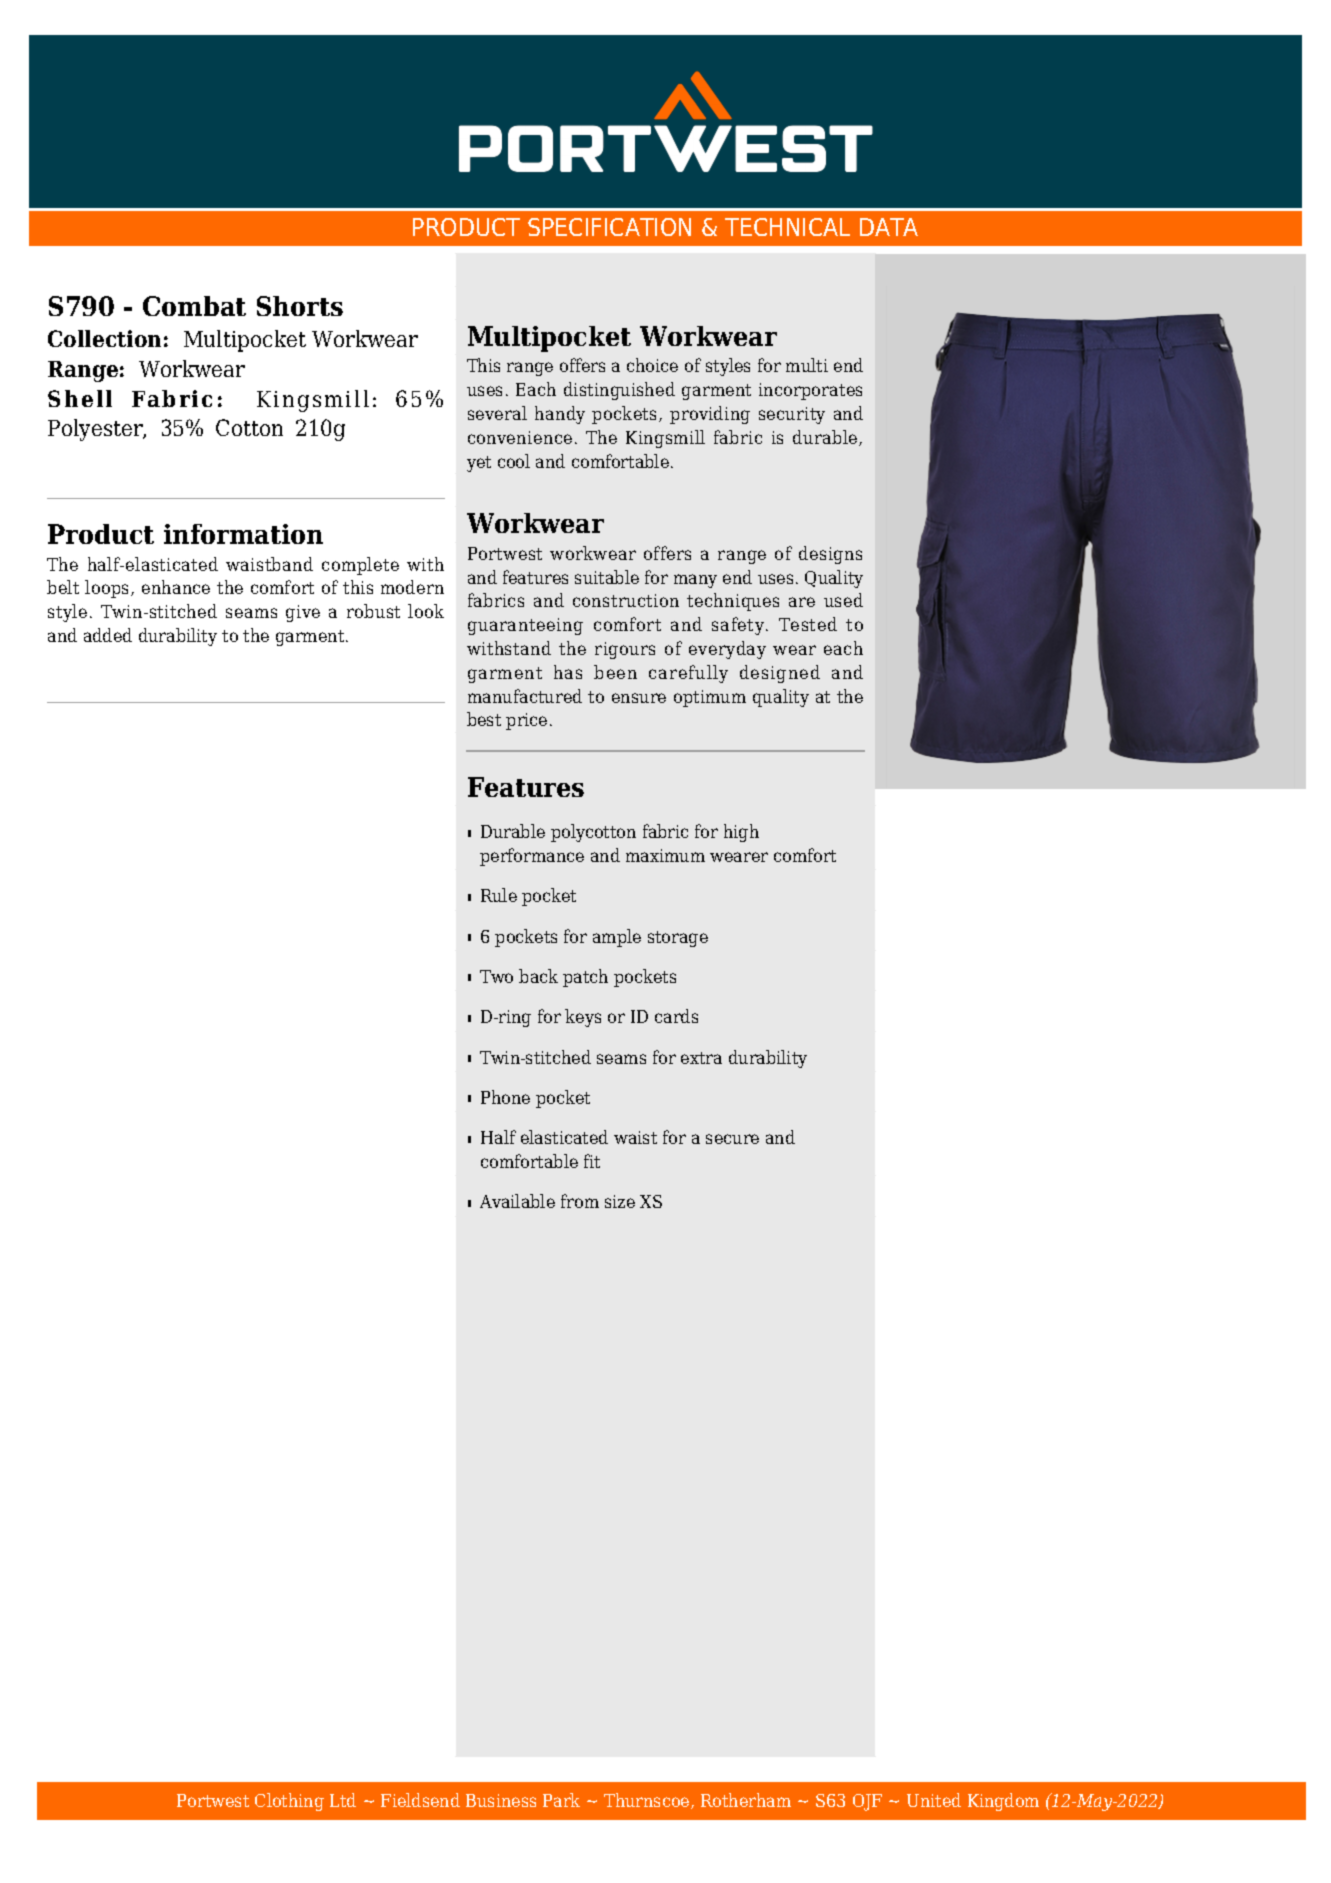 The image size is (1331, 1883). I want to click on Clothing, so click(289, 1802).
